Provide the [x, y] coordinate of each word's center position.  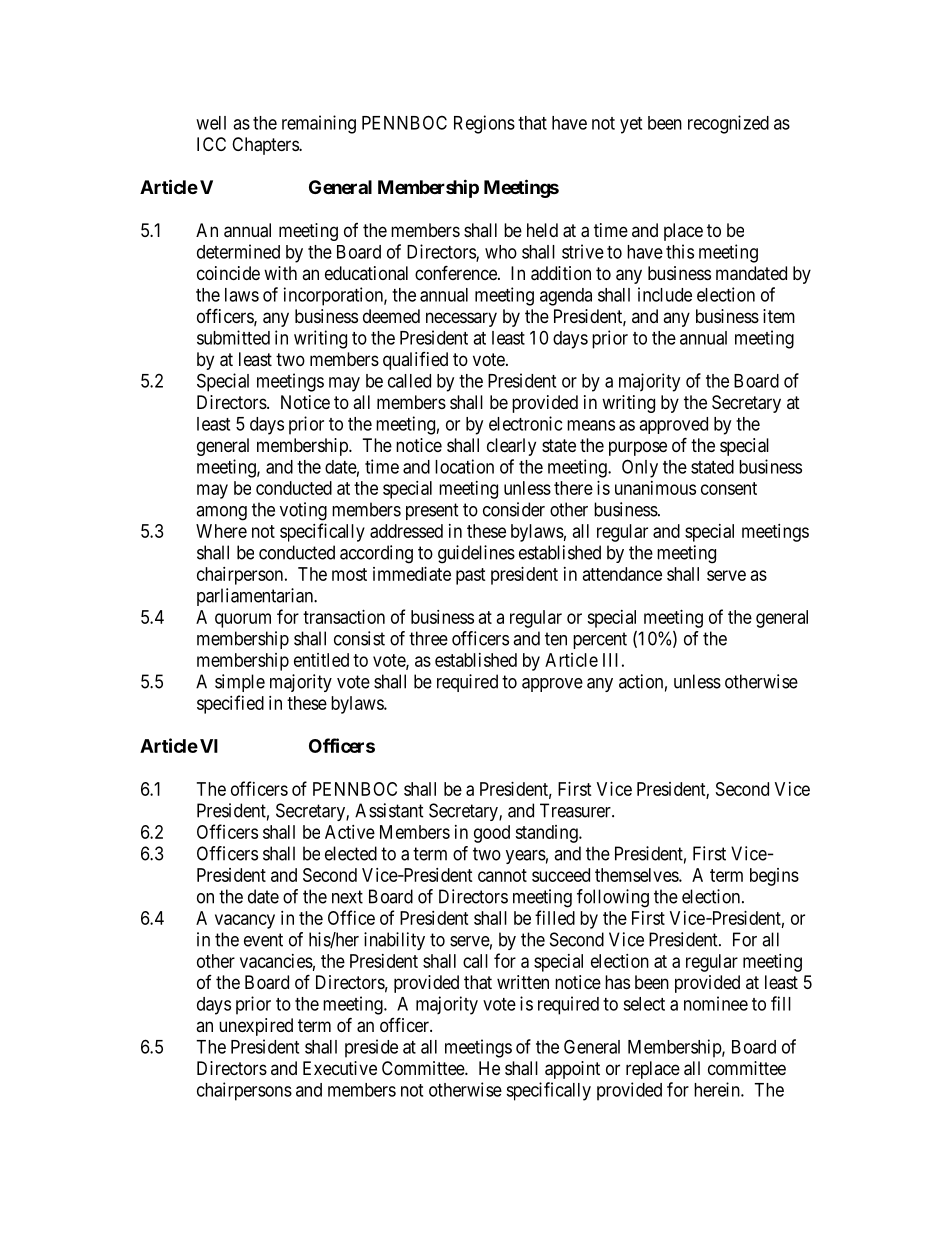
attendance [622, 574]
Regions [484, 124]
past [471, 576]
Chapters [266, 146]
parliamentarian [256, 597]
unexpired [256, 1027]
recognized [728, 124]
